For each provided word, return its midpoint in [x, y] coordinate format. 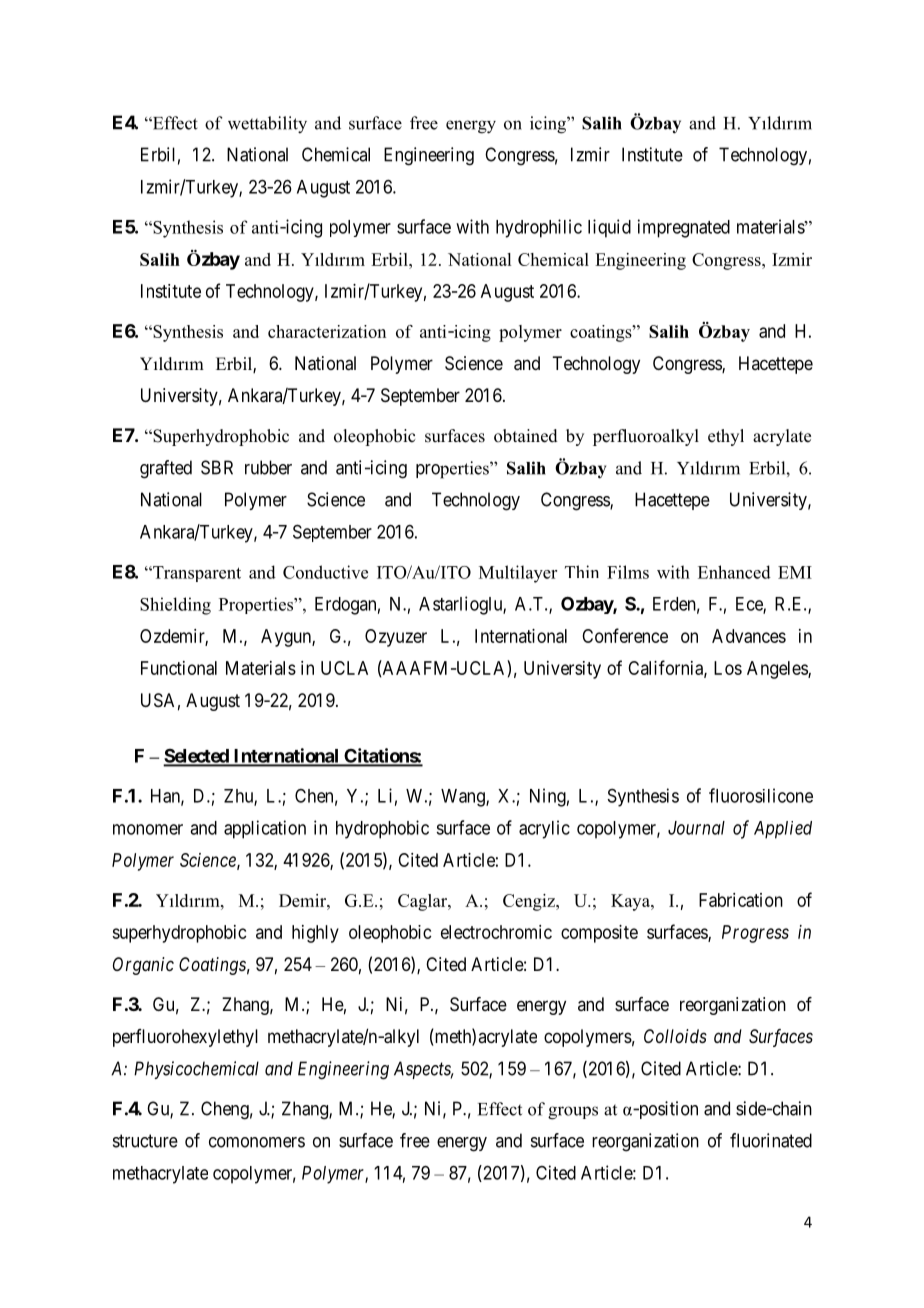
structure [145, 1141]
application [265, 829]
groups [573, 1113]
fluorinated [771, 1140]
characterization [327, 331]
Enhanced [734, 572]
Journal [696, 828]
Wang [464, 798]
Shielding [175, 606]
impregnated [684, 228]
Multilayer [518, 574]
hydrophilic [539, 228]
